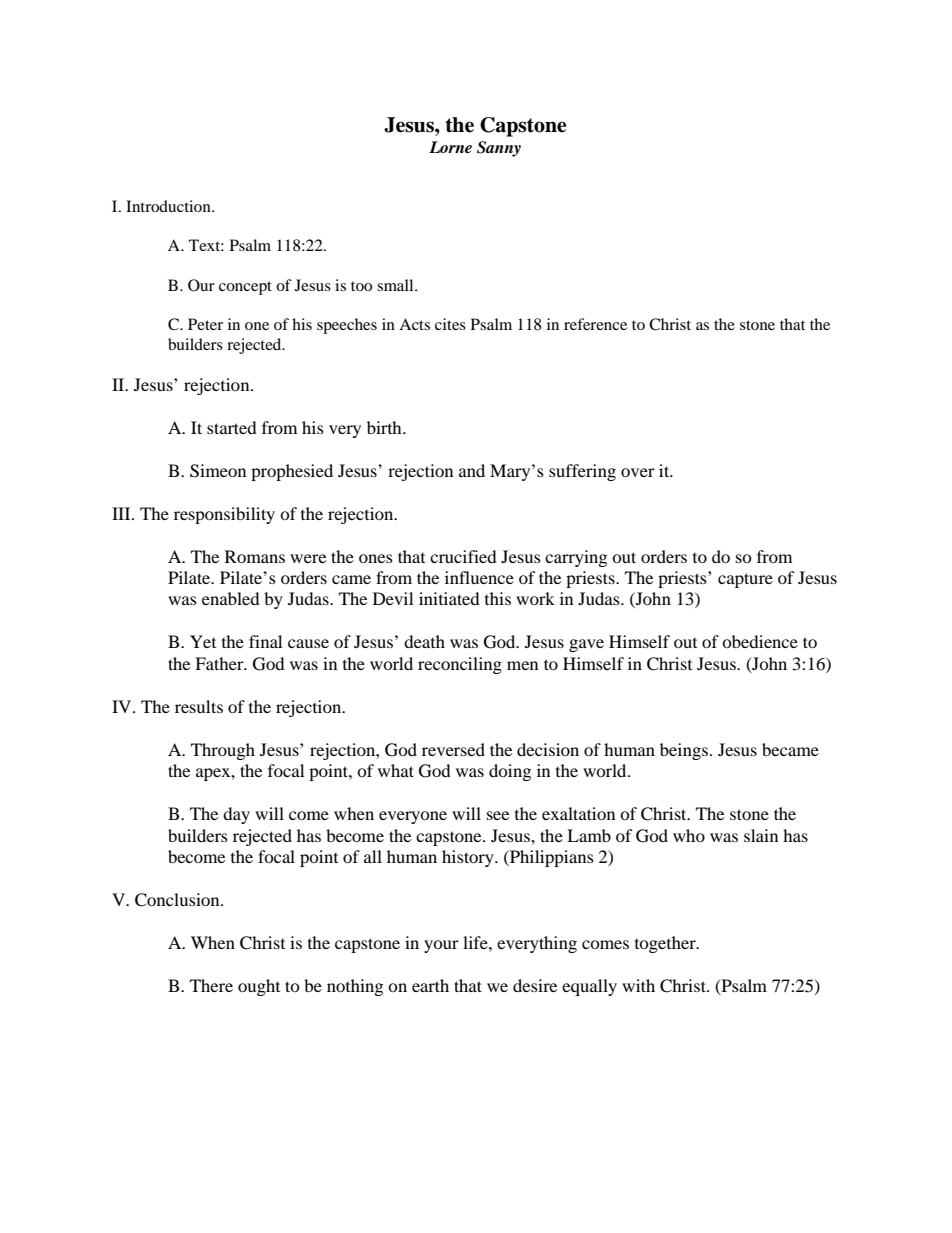 This document has width=952, height=1233. What do you see at coordinates (205, 324) in the document?
I see `Peter` at bounding box center [205, 324].
